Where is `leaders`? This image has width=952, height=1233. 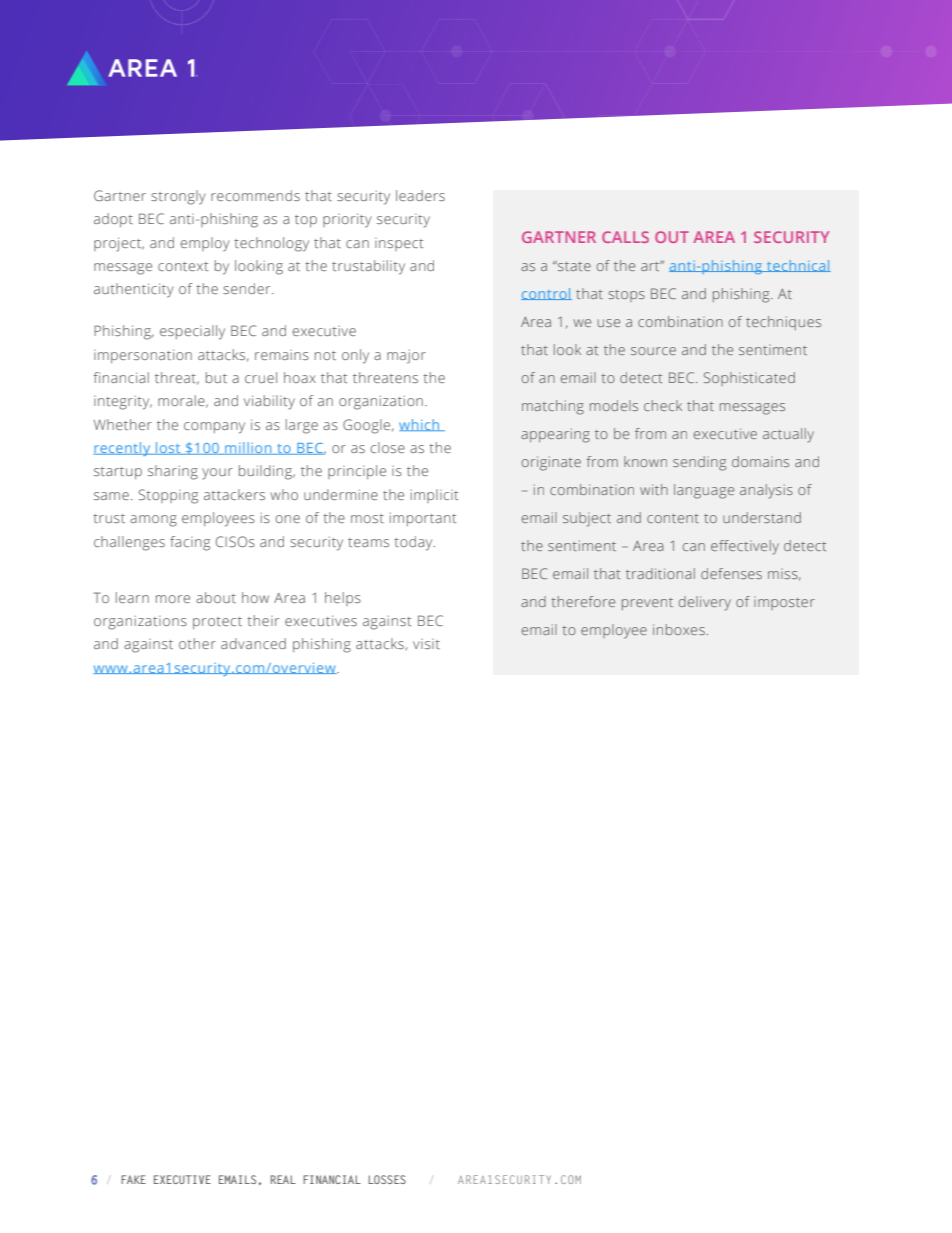
leaders is located at coordinates (420, 195).
